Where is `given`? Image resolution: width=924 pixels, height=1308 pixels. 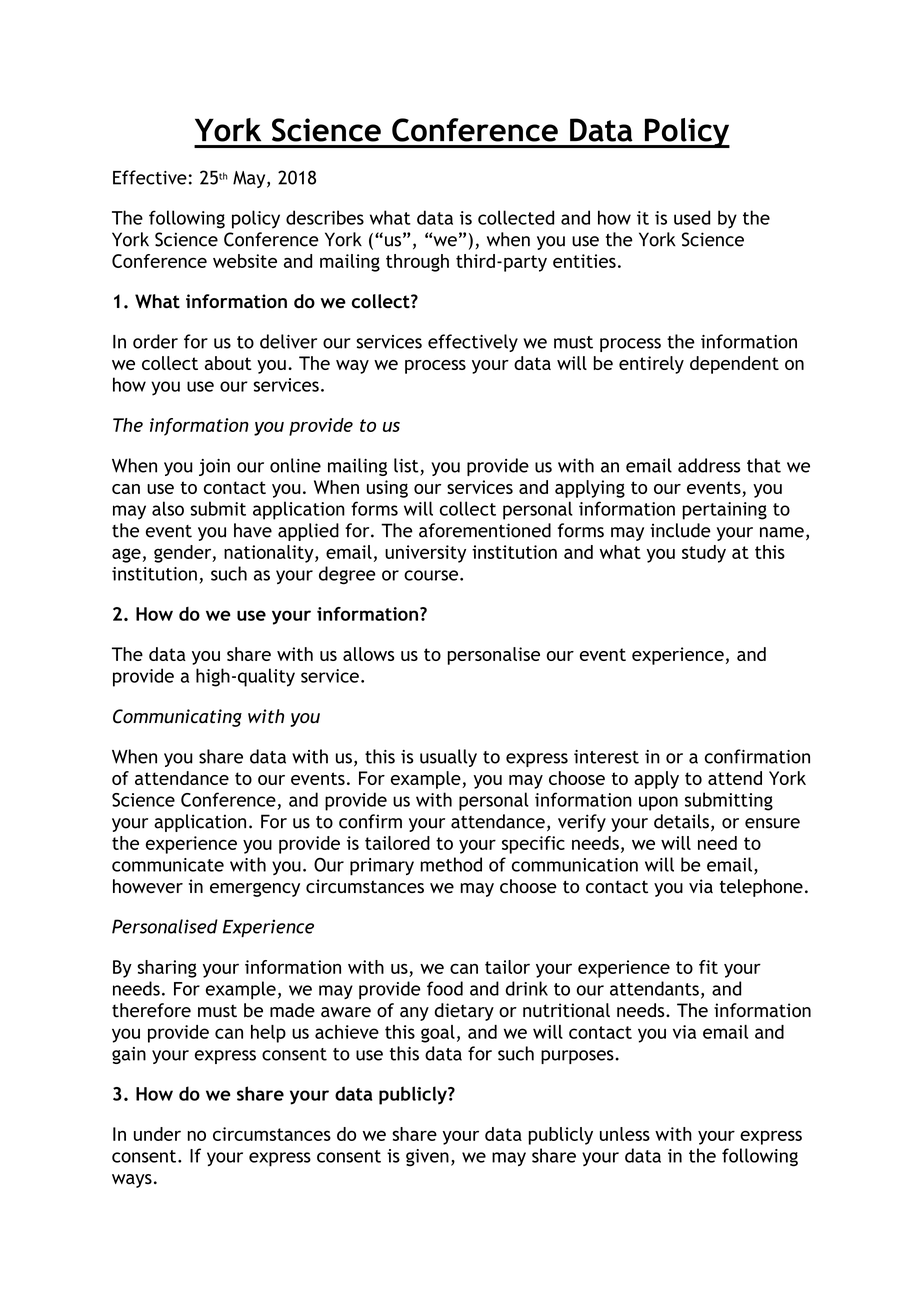
given is located at coordinates (427, 1158).
